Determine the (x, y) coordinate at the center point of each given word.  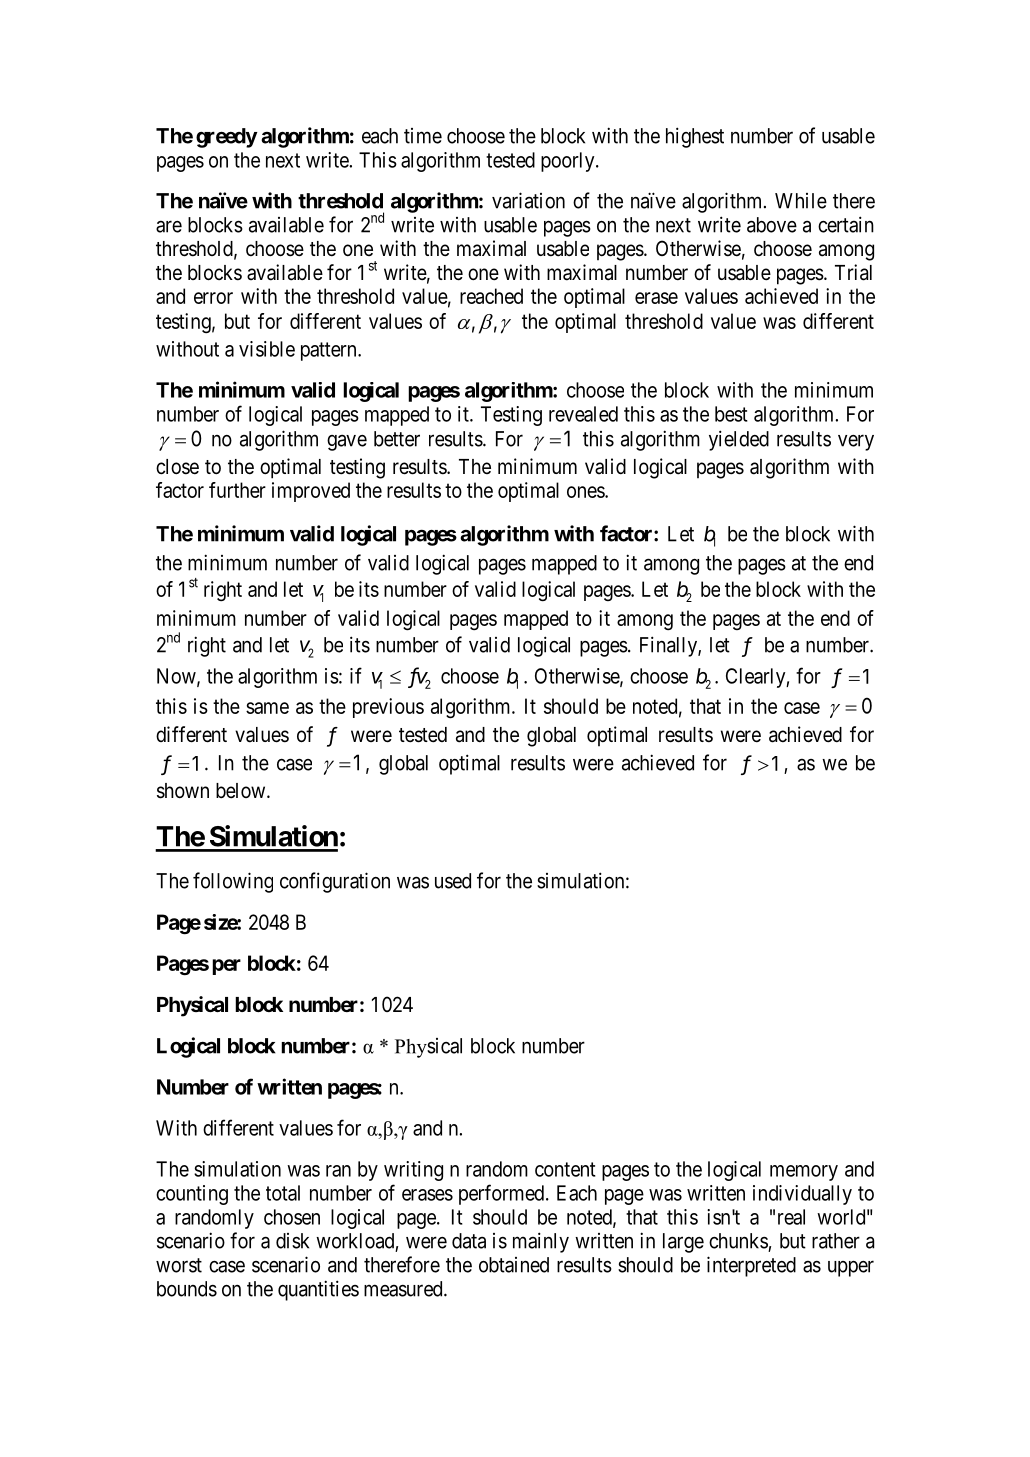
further (237, 490)
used (453, 881)
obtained (514, 1265)
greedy (227, 138)
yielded (739, 440)
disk (292, 1241)
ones (586, 492)
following (233, 882)
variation (528, 200)
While (801, 201)
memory (804, 1173)
